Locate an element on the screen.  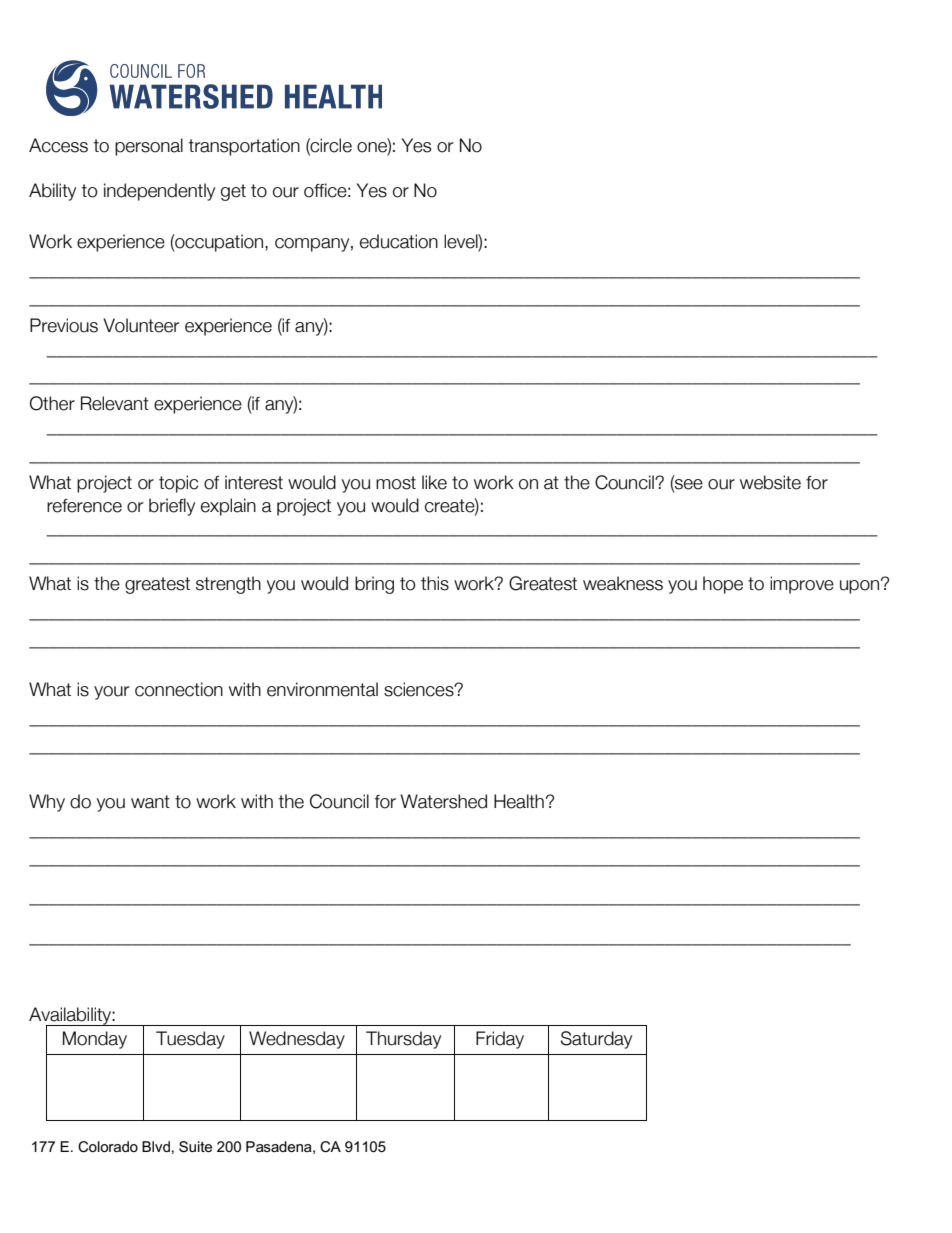
topic is located at coordinates (178, 484).
